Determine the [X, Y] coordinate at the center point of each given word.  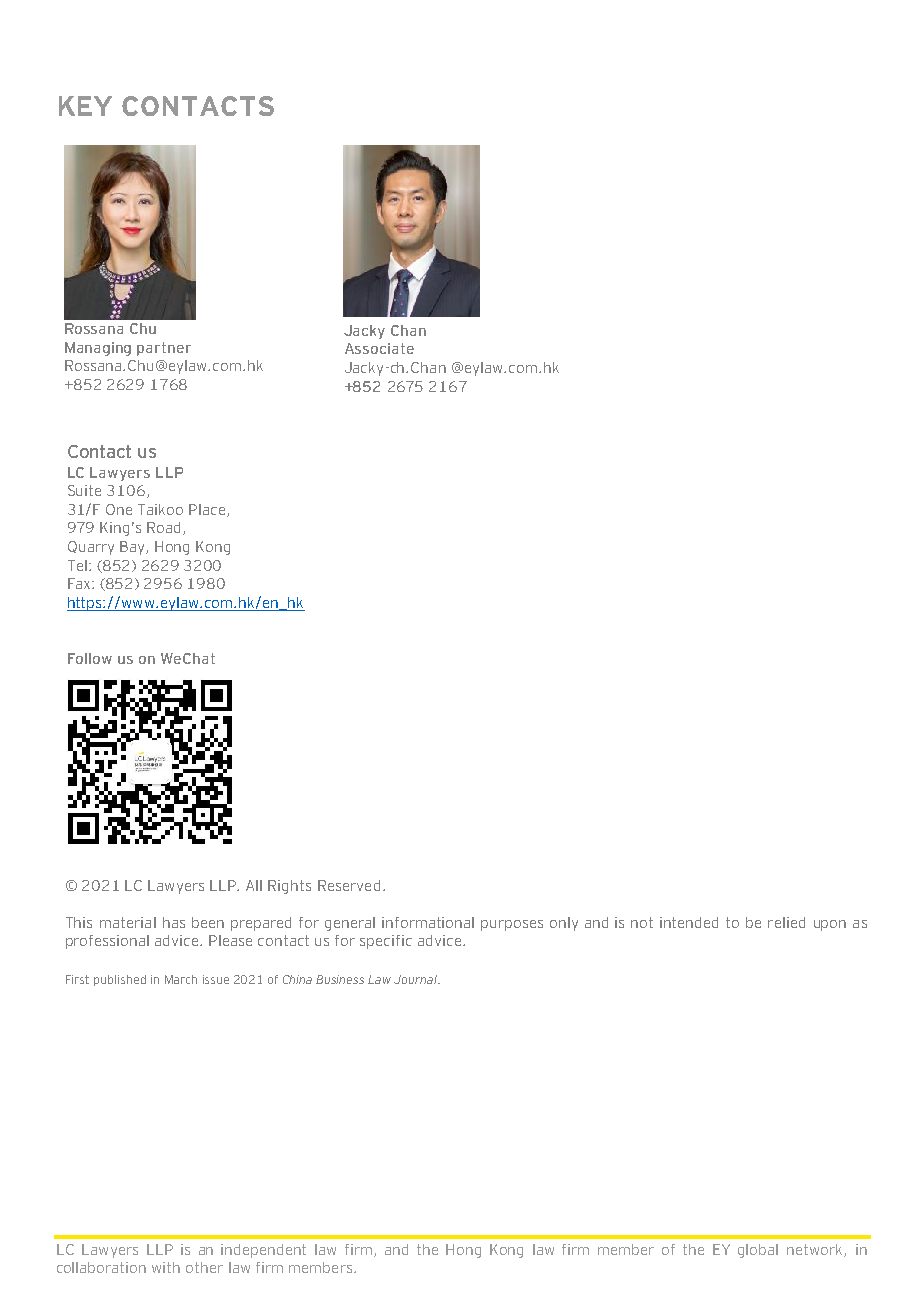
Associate [379, 348]
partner [164, 349]
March [181, 979]
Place [208, 510]
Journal [417, 979]
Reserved [349, 885]
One [119, 509]
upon [830, 925]
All [254, 885]
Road [163, 527]
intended [689, 922]
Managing [98, 349]
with [166, 1267]
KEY [85, 106]
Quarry [91, 548]
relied [786, 922]
